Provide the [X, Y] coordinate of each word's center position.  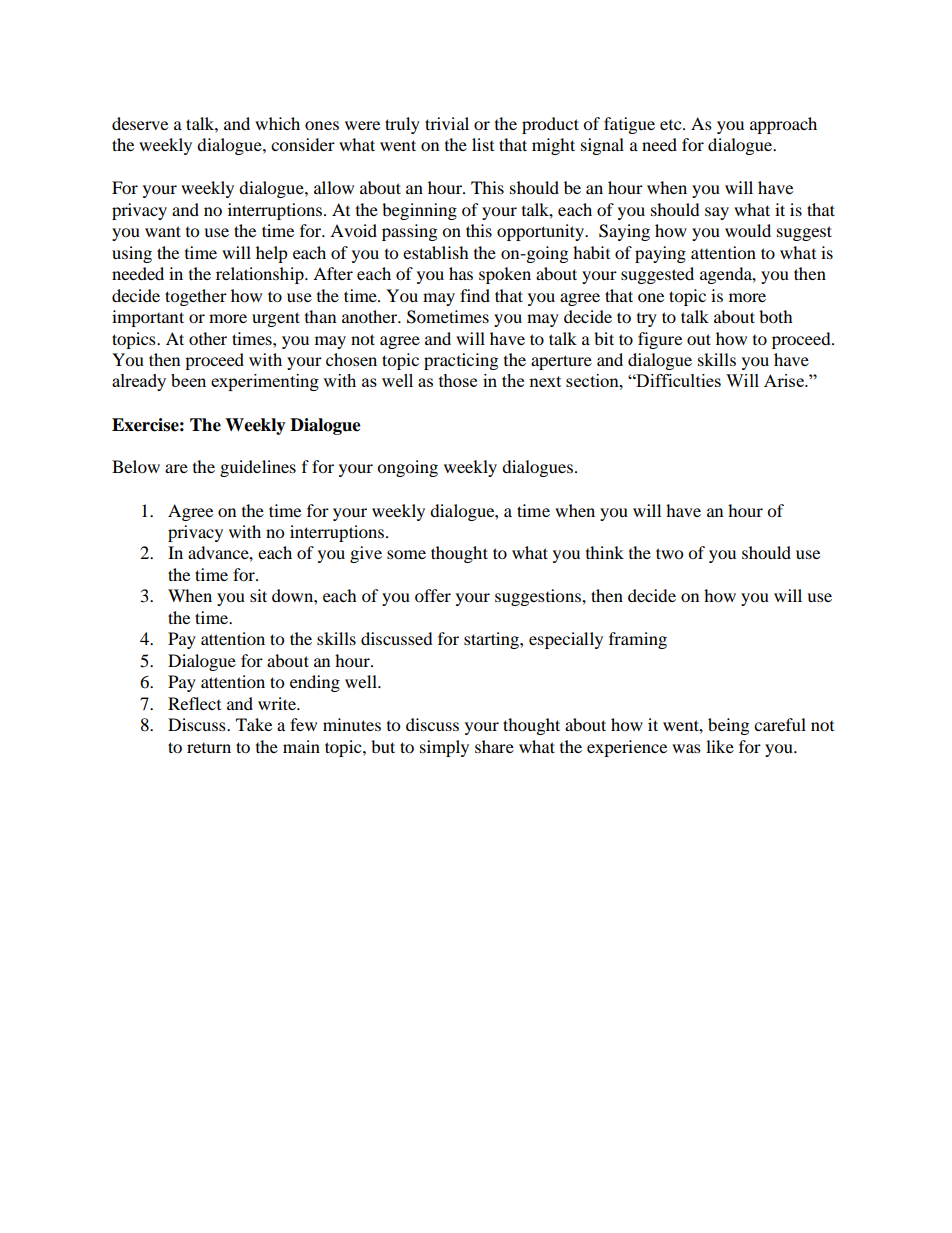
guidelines [258, 468]
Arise [785, 380]
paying [660, 254]
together [196, 297]
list [483, 144]
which [277, 123]
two [669, 553]
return [209, 748]
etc [672, 125]
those [458, 380]
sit [258, 595]
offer [433, 595]
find [475, 295]
